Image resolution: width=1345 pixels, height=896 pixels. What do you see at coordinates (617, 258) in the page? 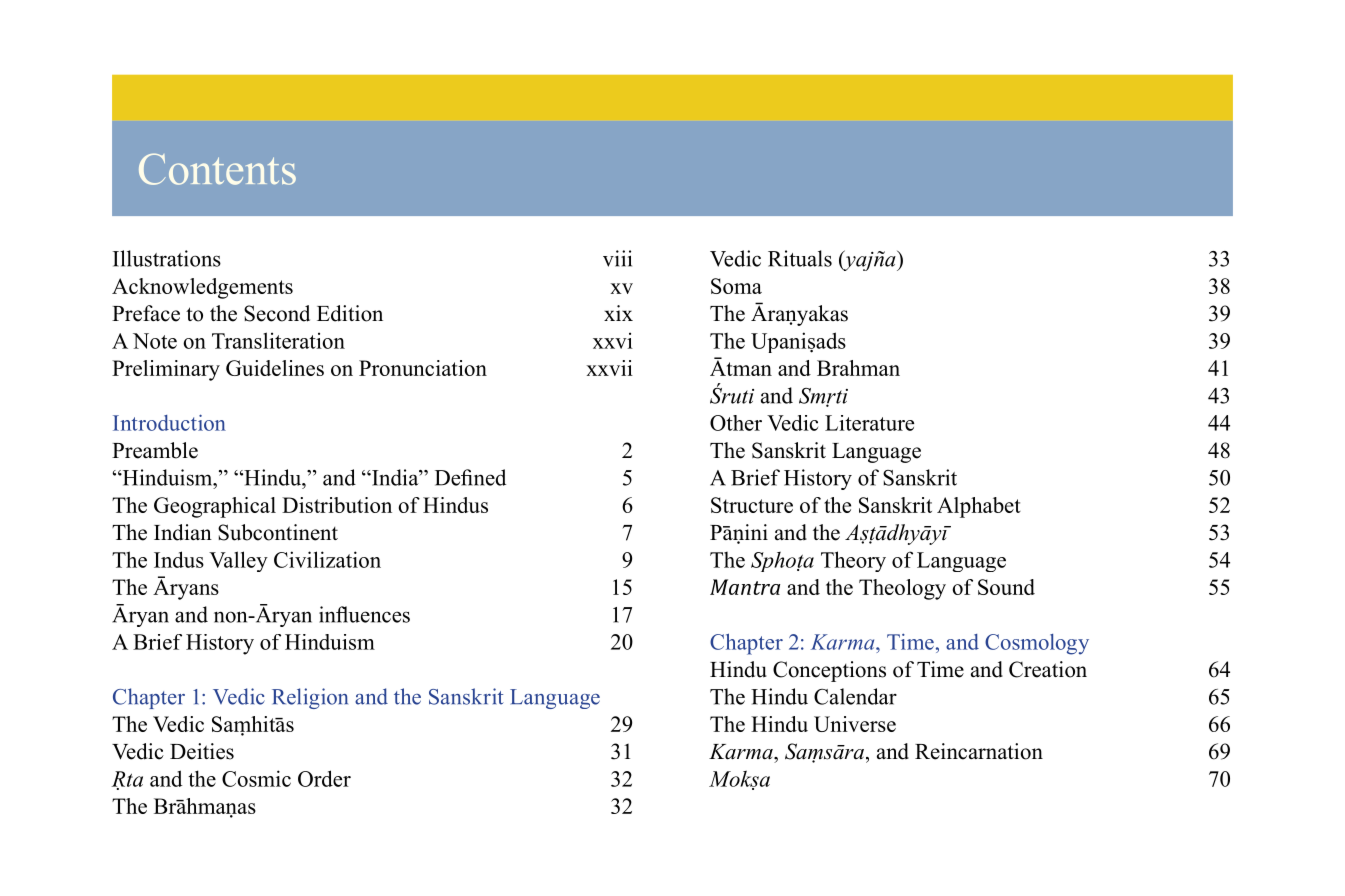
I see `viii` at bounding box center [617, 258].
